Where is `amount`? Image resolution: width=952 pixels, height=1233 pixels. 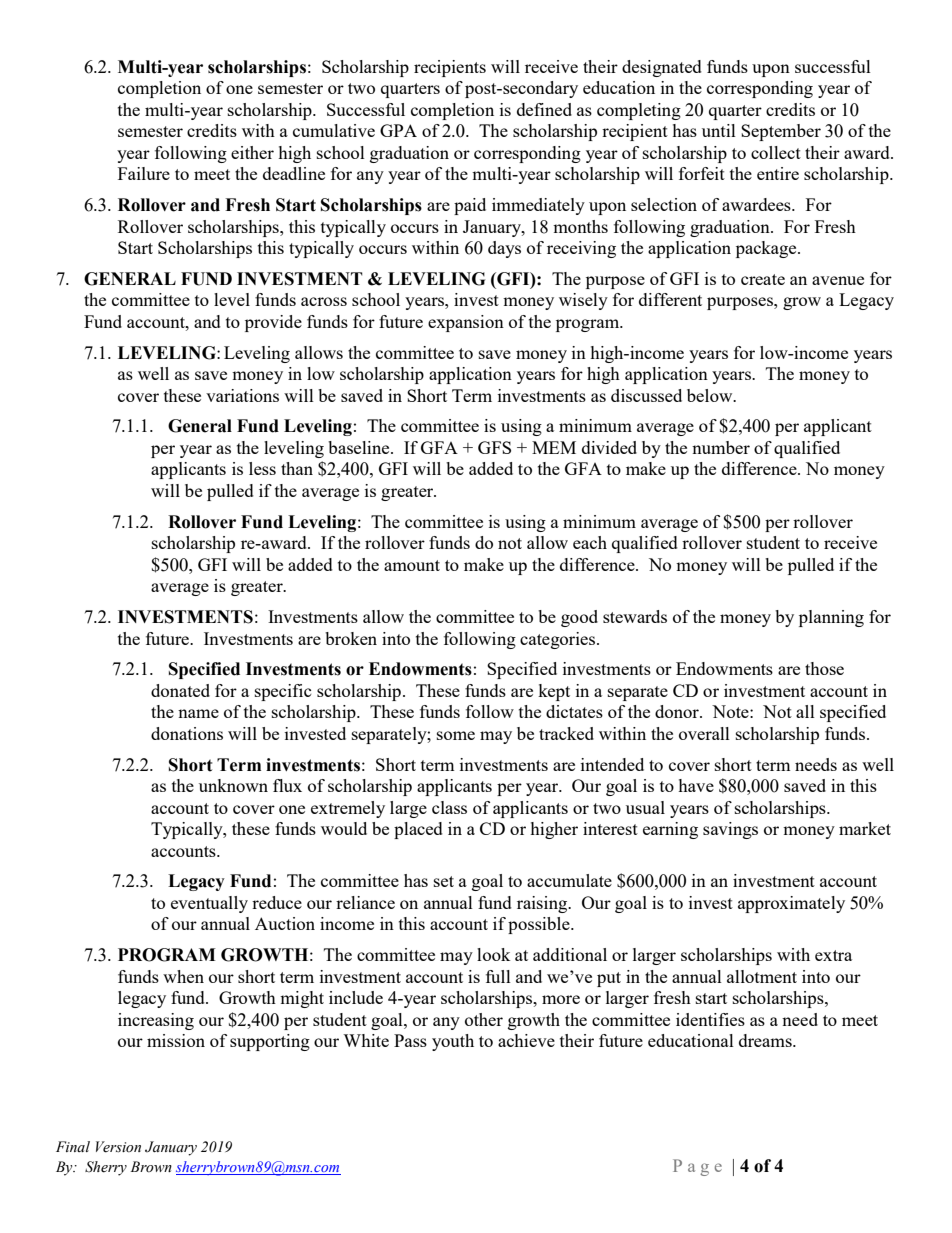 amount is located at coordinates (412, 565).
